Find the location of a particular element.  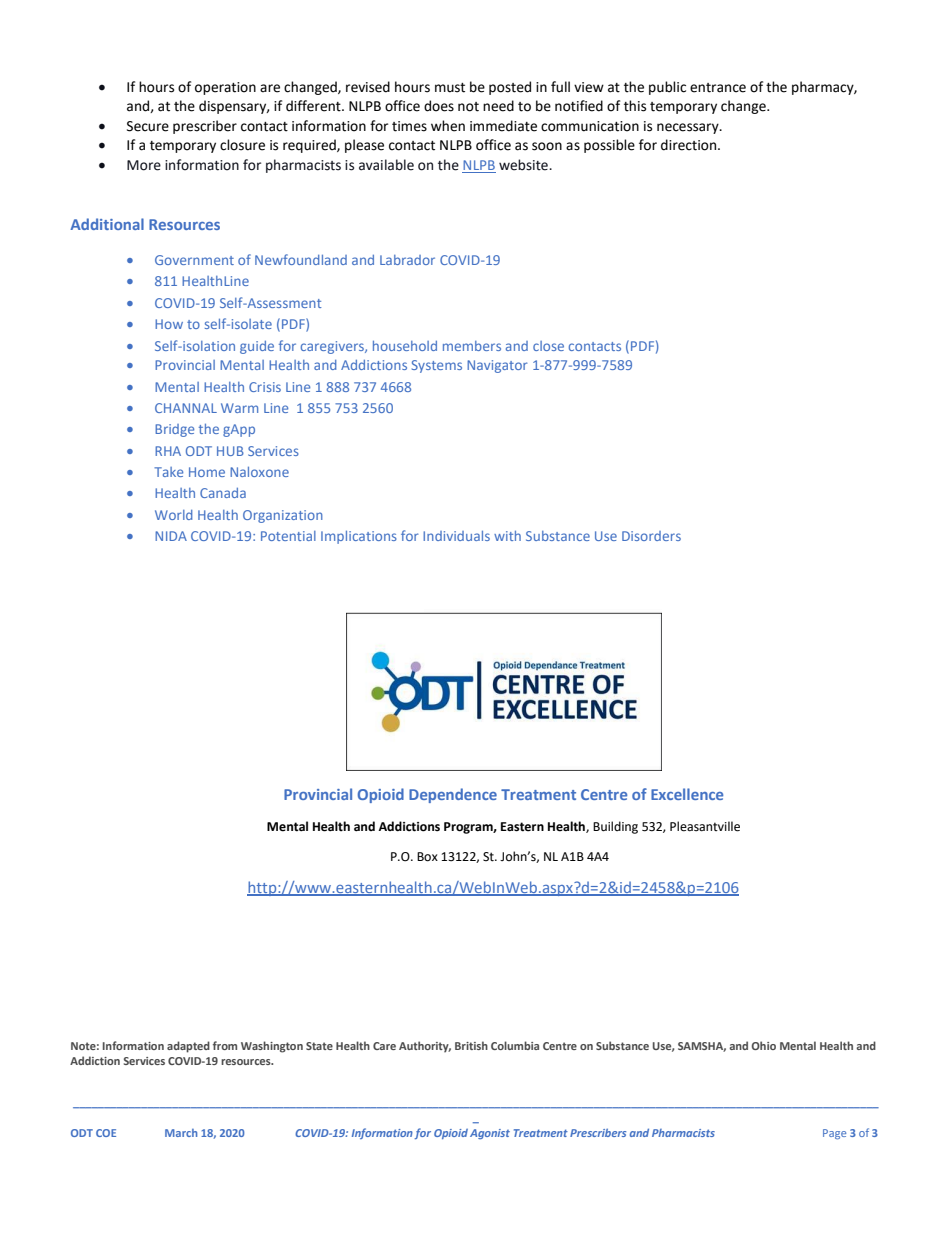

NIDA is located at coordinates (171, 536).
